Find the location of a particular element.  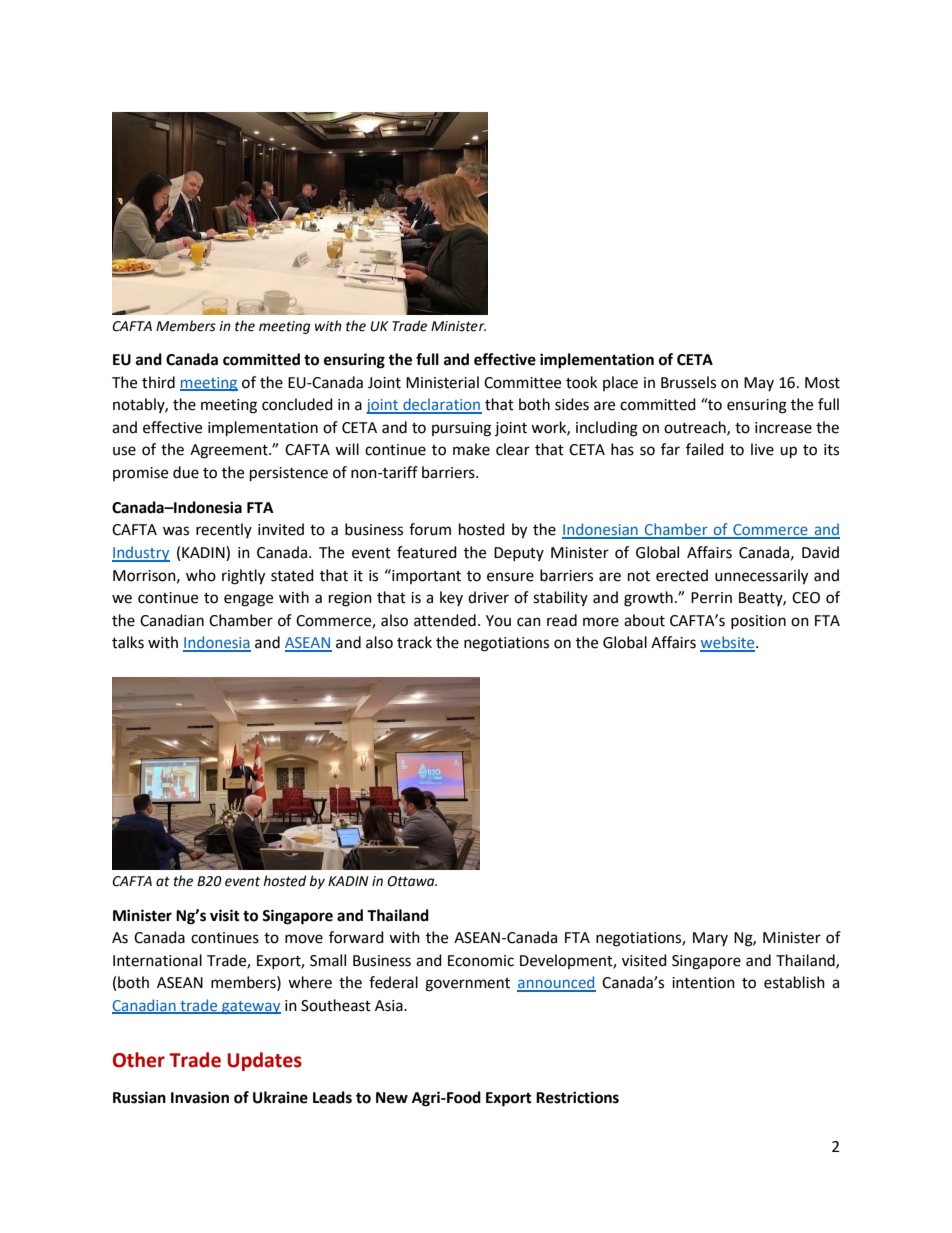

talks is located at coordinates (128, 642).
